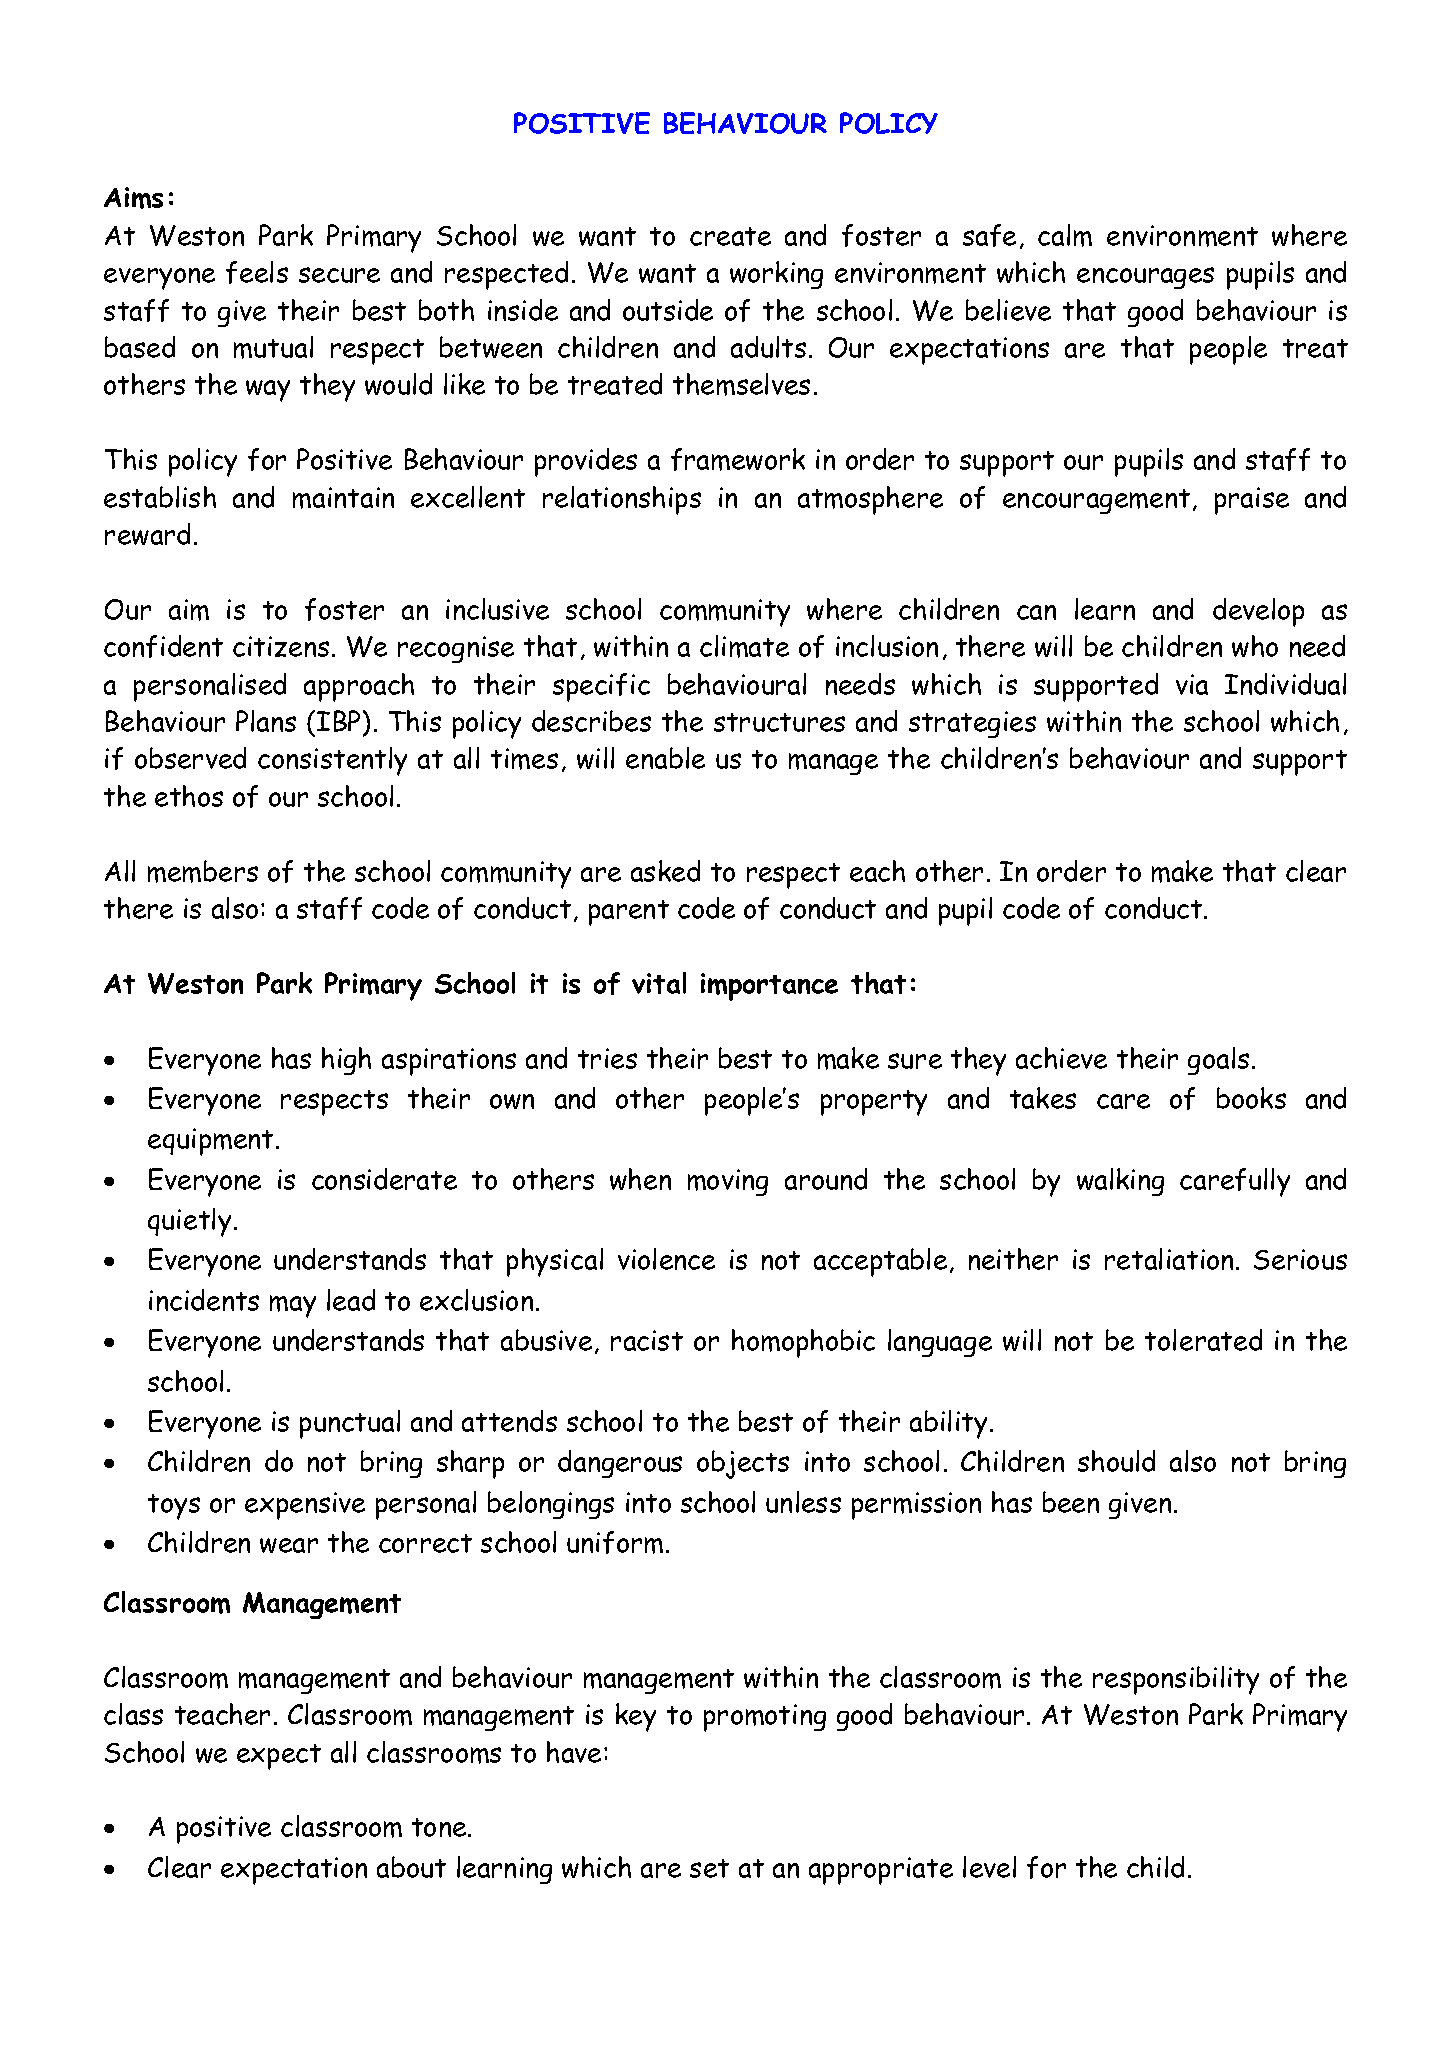  Describe the element at coordinates (769, 987) in the screenshot. I see `importance` at that location.
